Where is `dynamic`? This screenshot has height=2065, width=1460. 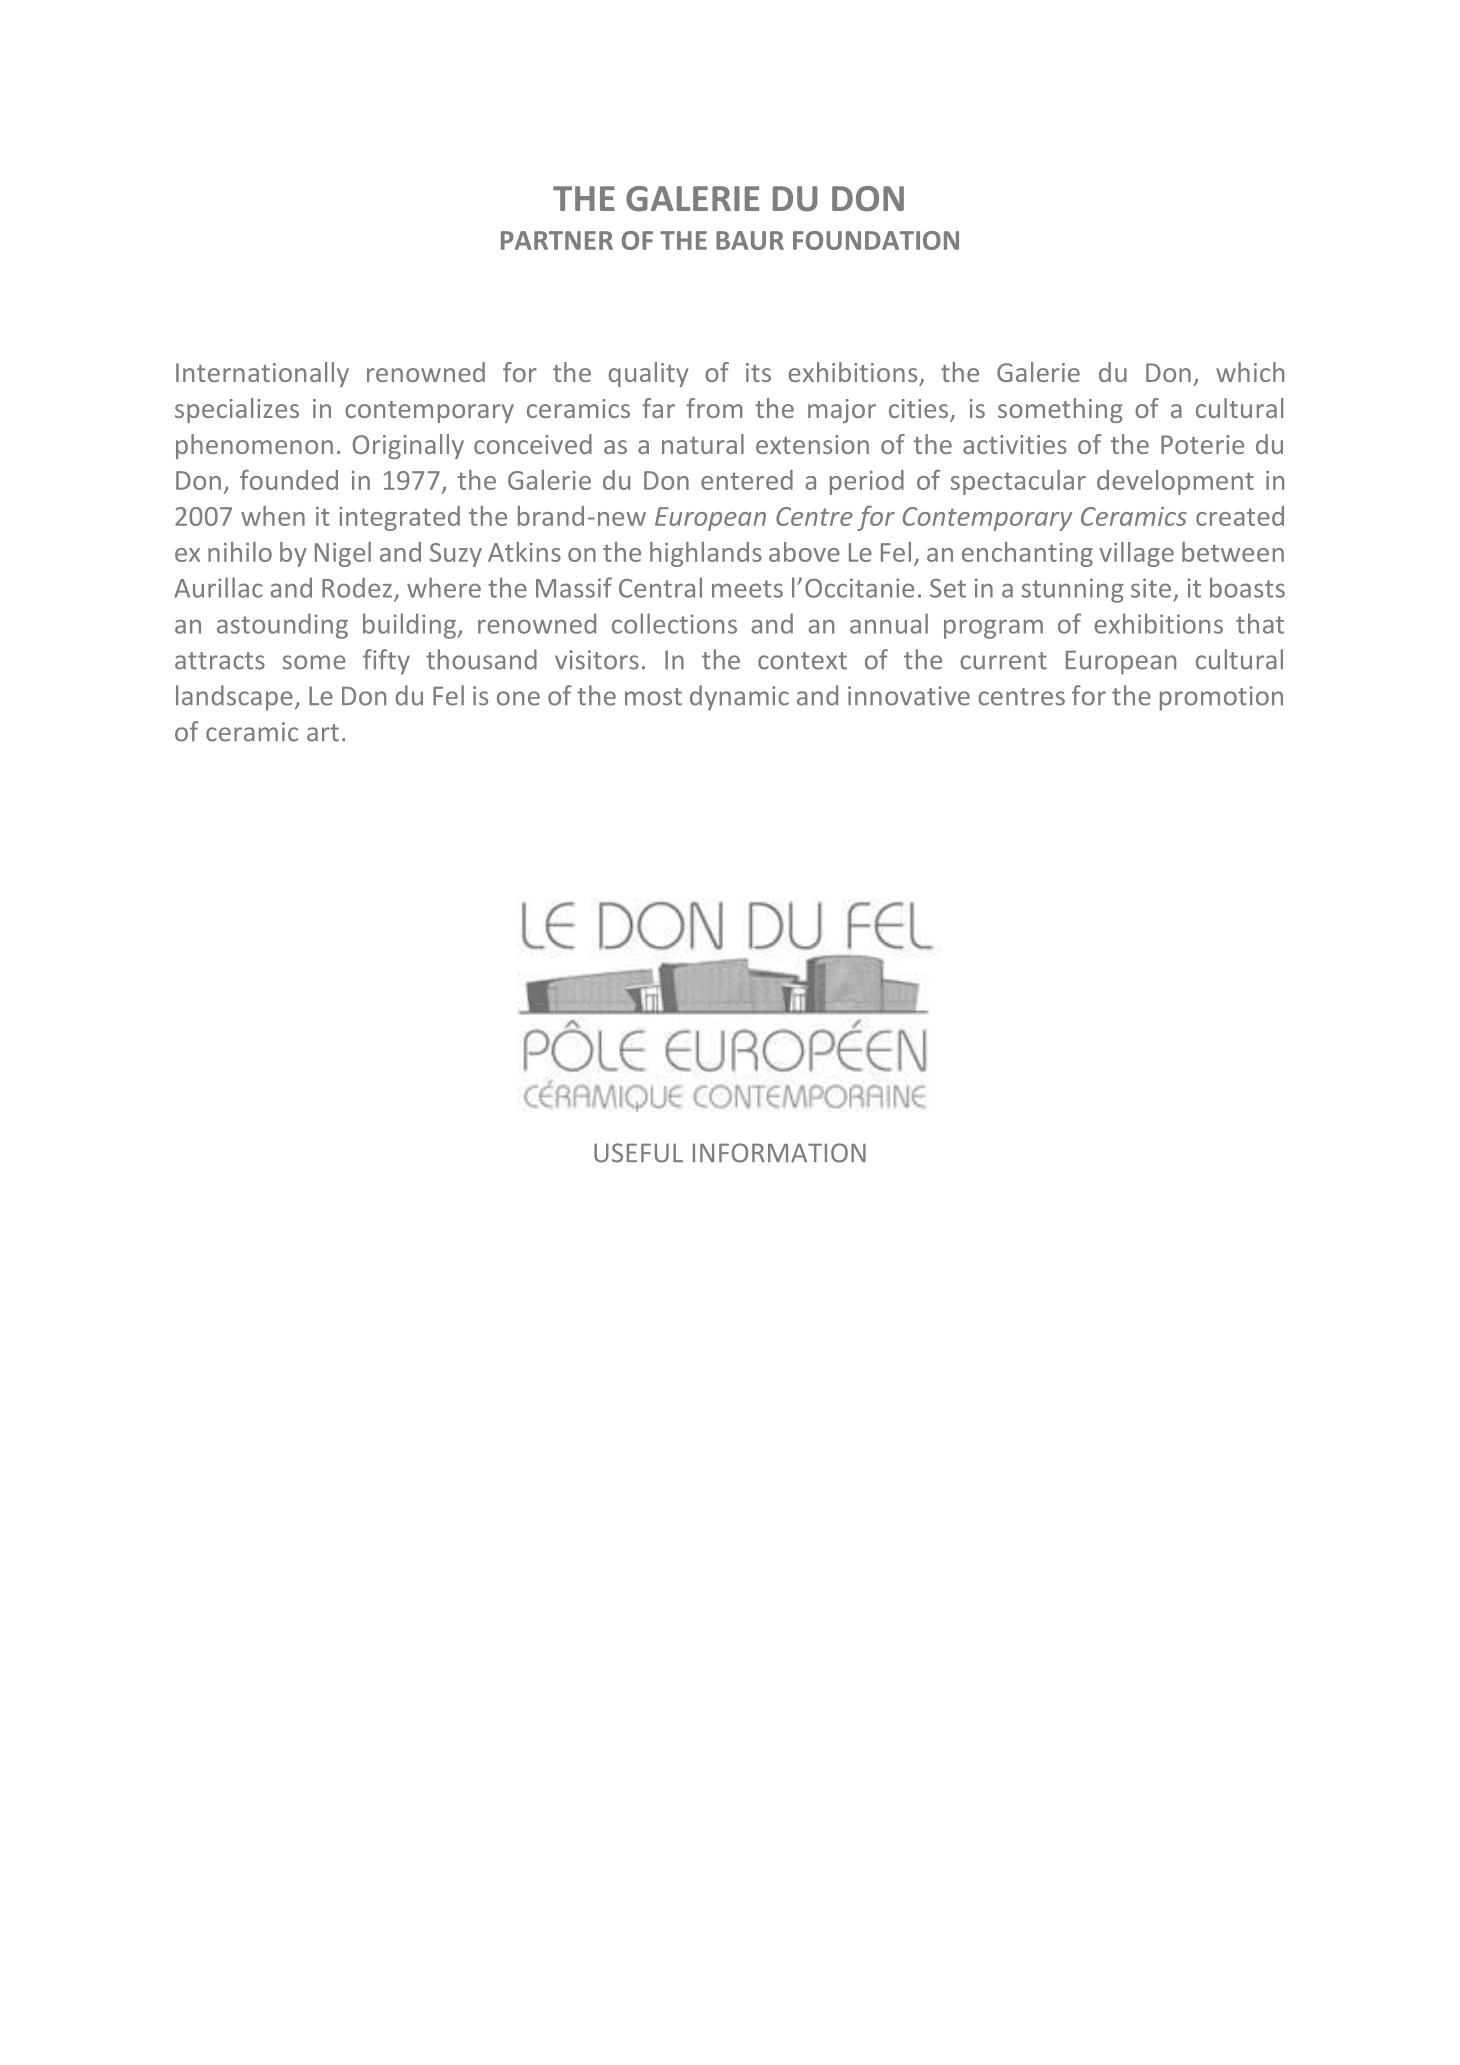 dynamic is located at coordinates (739, 698).
